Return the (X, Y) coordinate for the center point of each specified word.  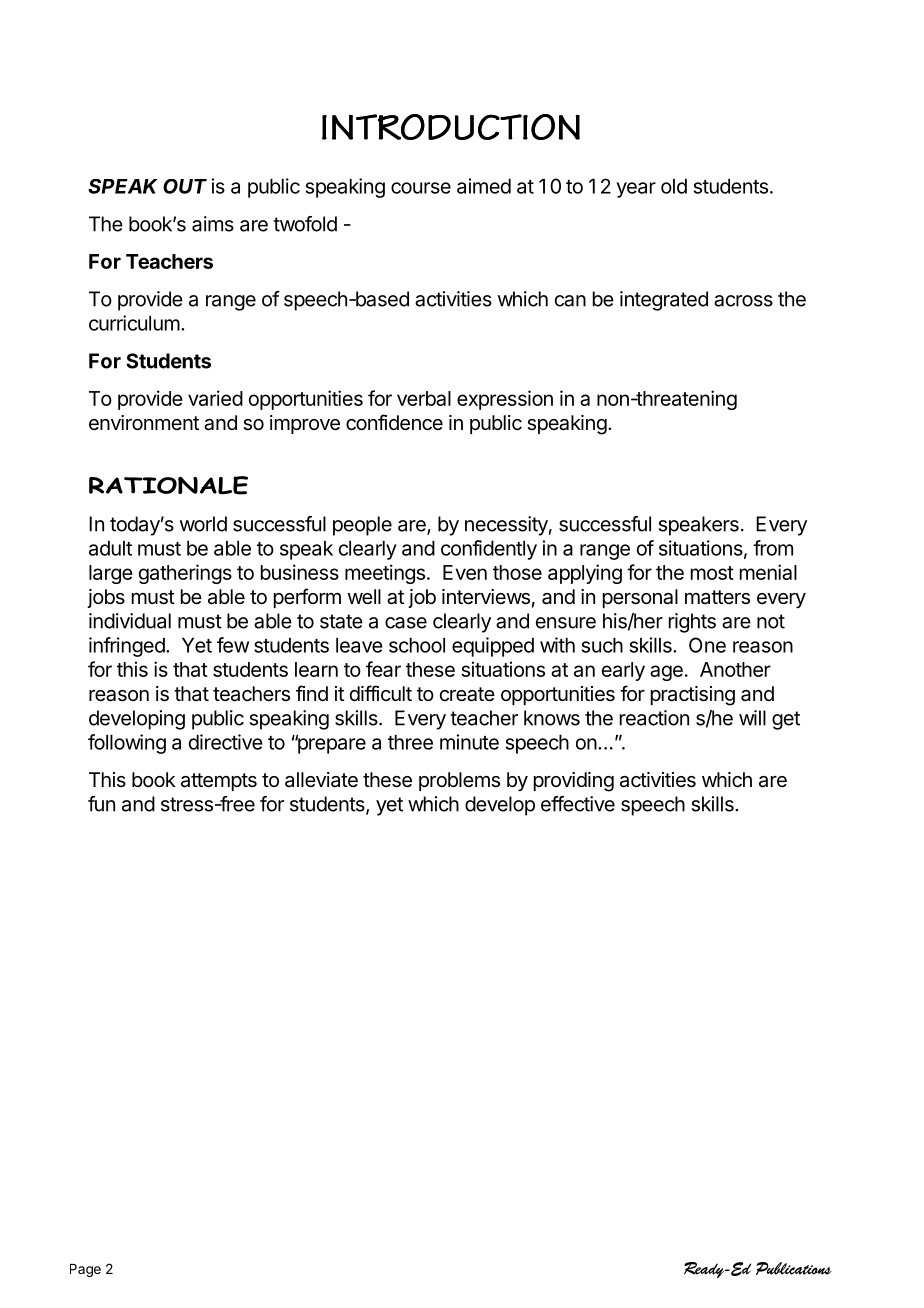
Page (85, 1270)
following (127, 744)
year (636, 190)
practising (693, 696)
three (410, 742)
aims (213, 224)
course (421, 188)
